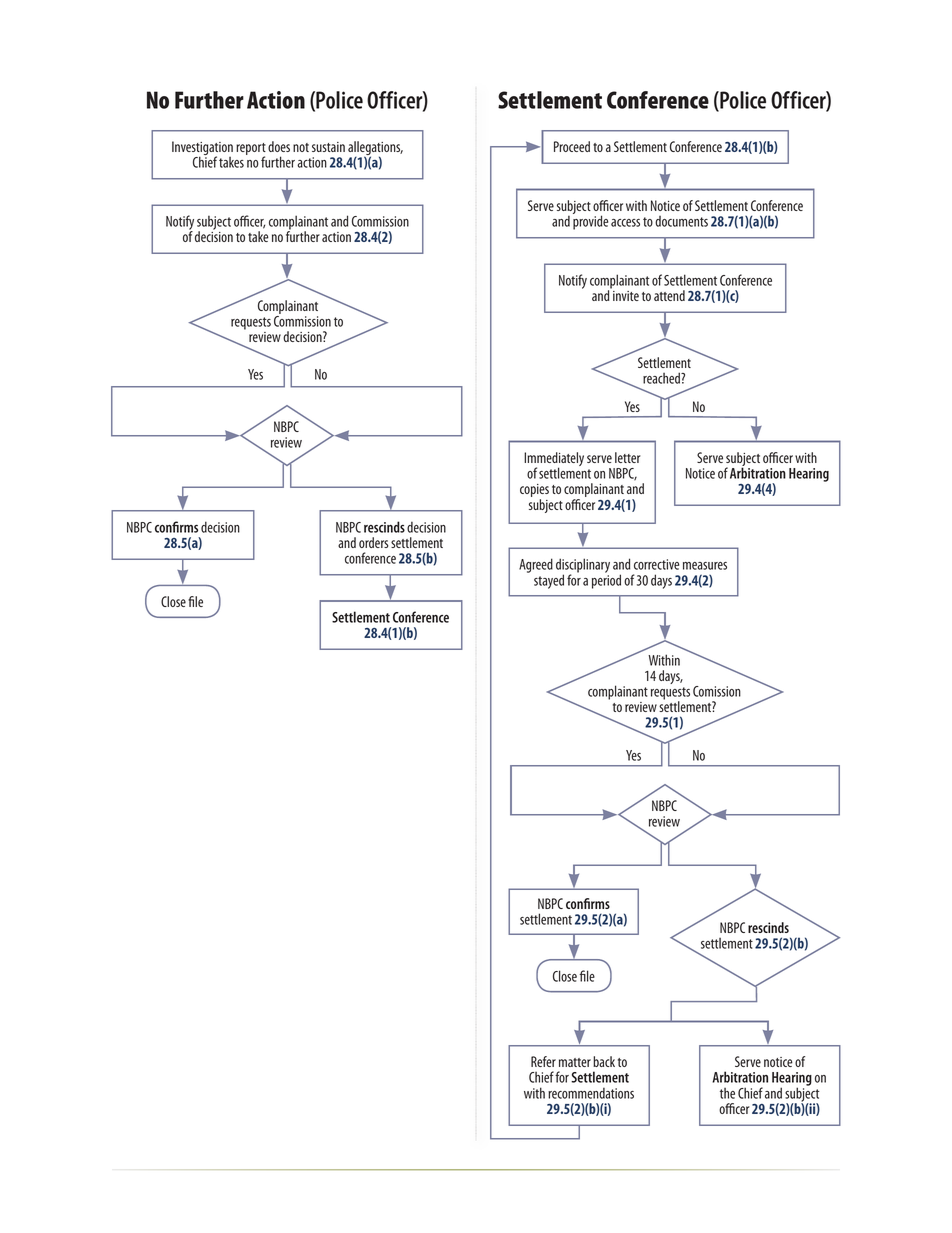 The width and height of the screenshot is (952, 1233). I want to click on stayed, so click(549, 581).
